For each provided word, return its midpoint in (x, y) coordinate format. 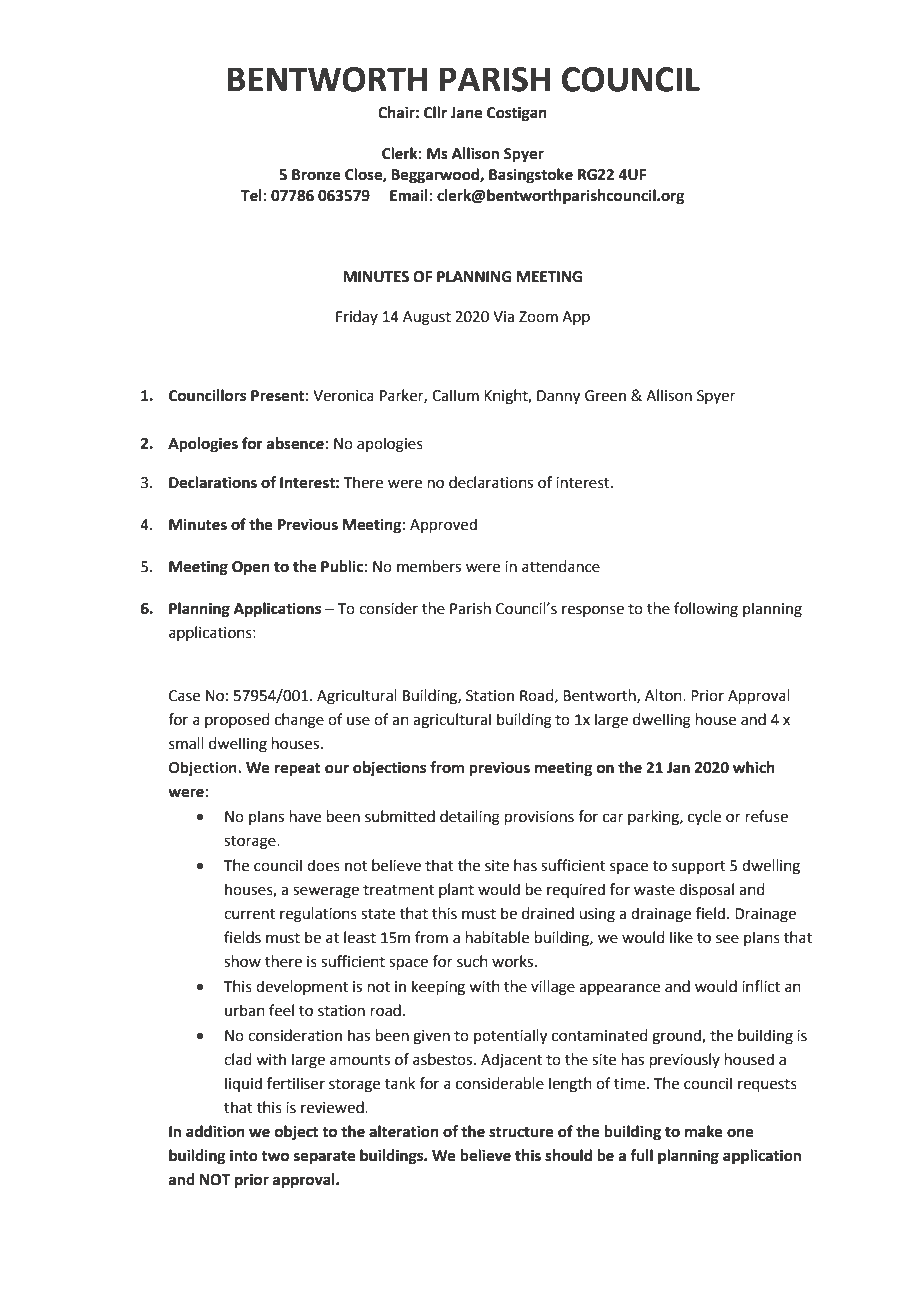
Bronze (316, 175)
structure (521, 1132)
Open (251, 568)
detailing (470, 818)
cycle (704, 818)
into (244, 1155)
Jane (466, 113)
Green (605, 396)
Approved (443, 525)
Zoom (538, 317)
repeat (298, 770)
